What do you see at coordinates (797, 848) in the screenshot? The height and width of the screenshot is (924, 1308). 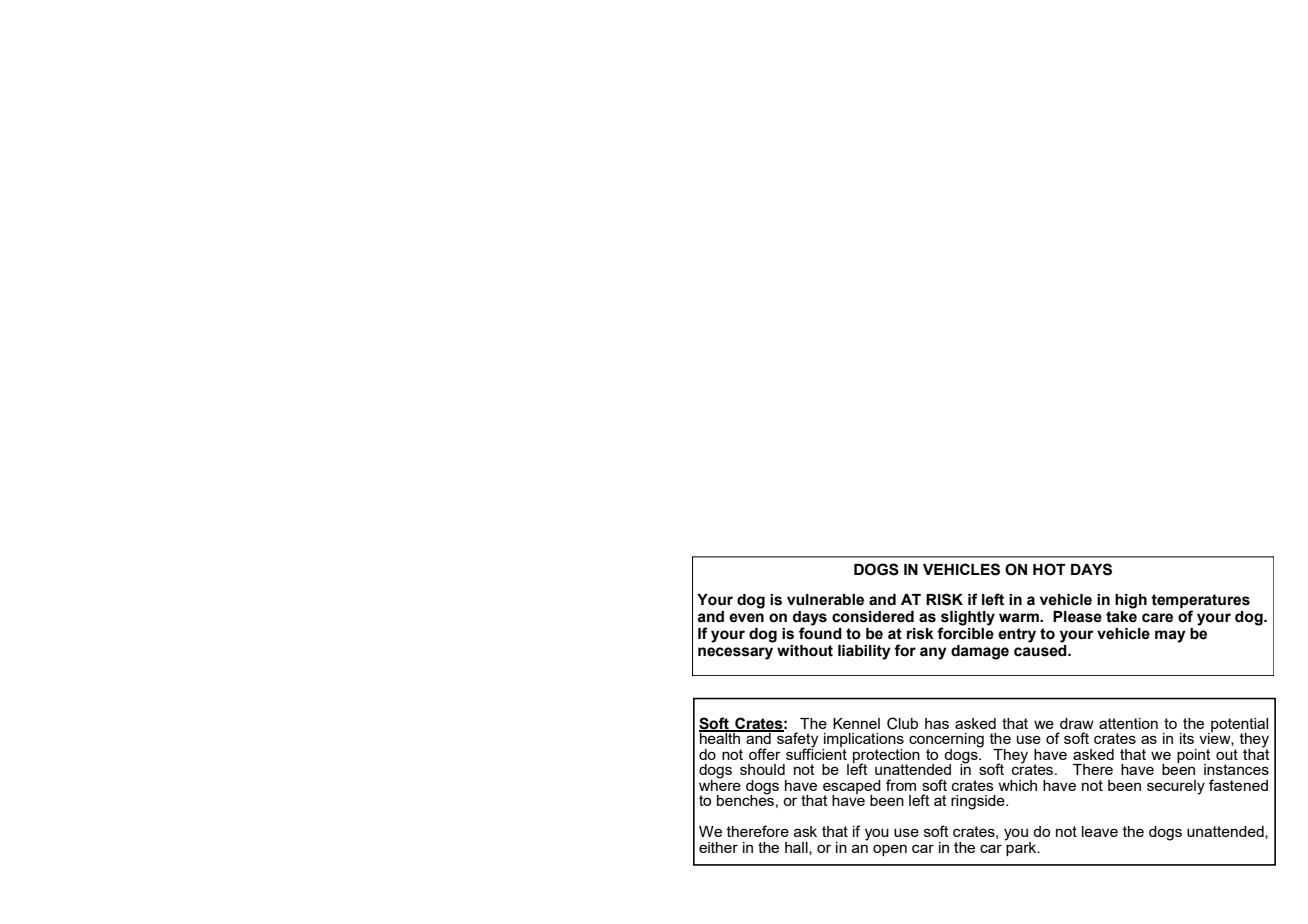 I see `hall` at bounding box center [797, 848].
